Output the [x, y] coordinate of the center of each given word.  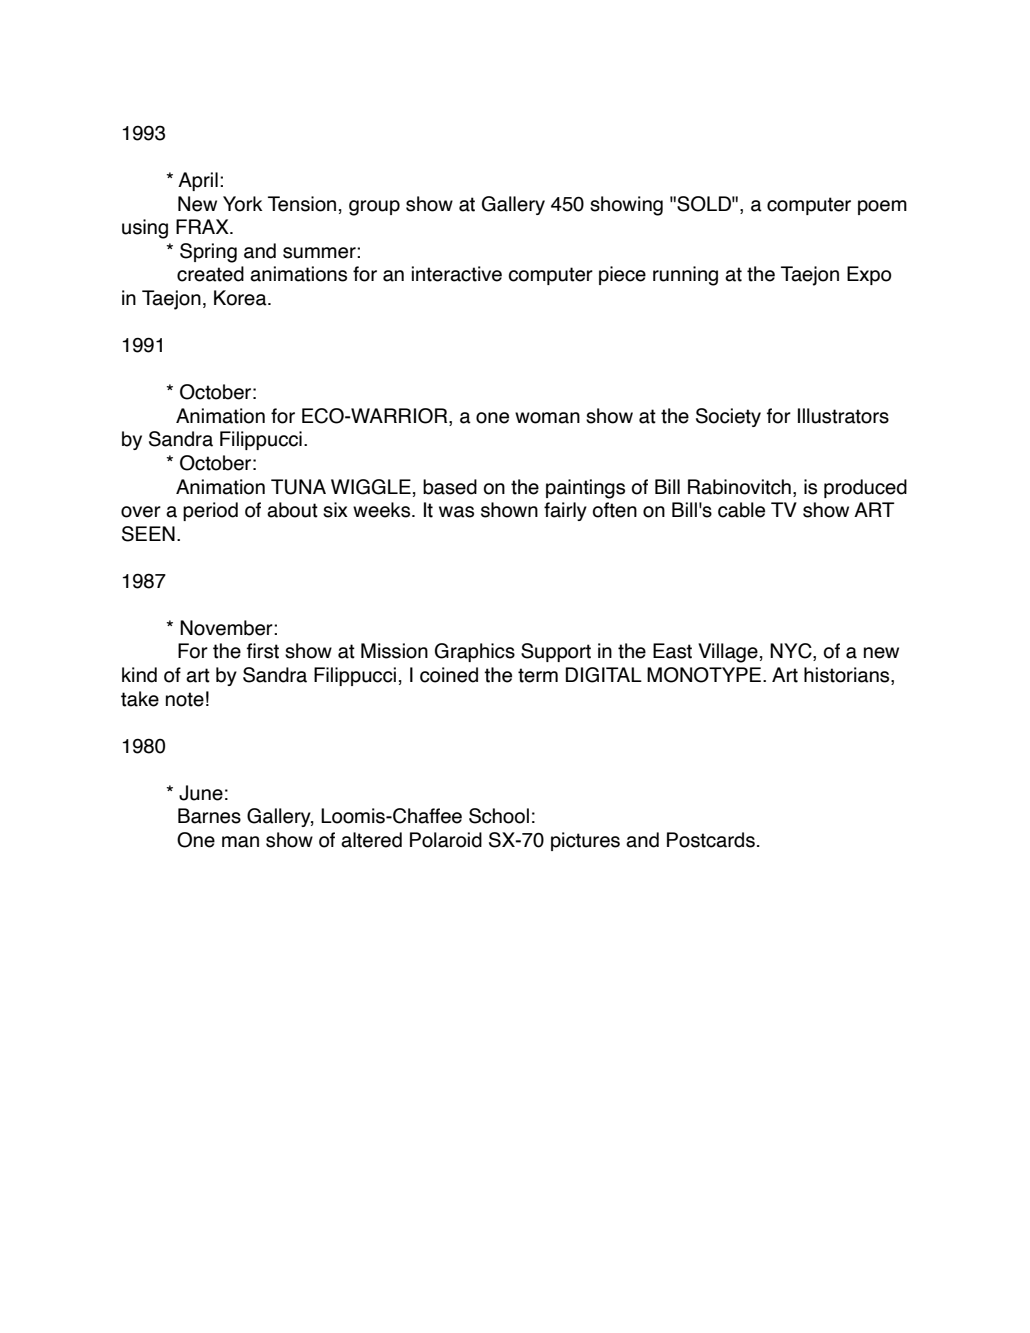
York [242, 204]
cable [741, 510]
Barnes [209, 816]
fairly [565, 511]
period [210, 511]
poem [882, 207]
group [374, 208]
